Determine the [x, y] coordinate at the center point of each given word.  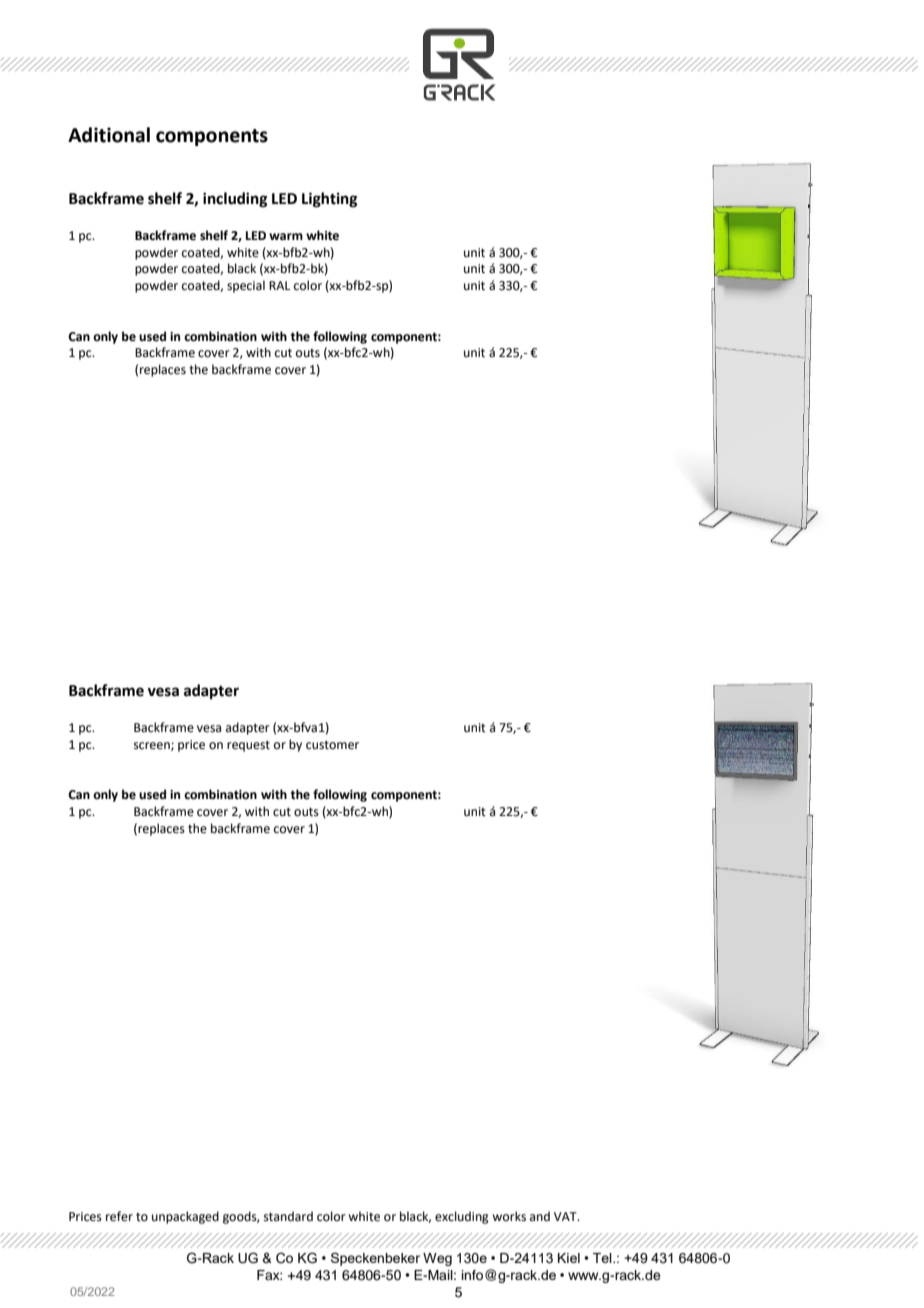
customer [332, 745]
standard [288, 1216]
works [509, 1216]
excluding [462, 1217]
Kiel [569, 1258]
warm [286, 236]
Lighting [330, 200]
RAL [279, 285]
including [235, 200]
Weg [437, 1259]
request [248, 746]
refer [119, 1216]
